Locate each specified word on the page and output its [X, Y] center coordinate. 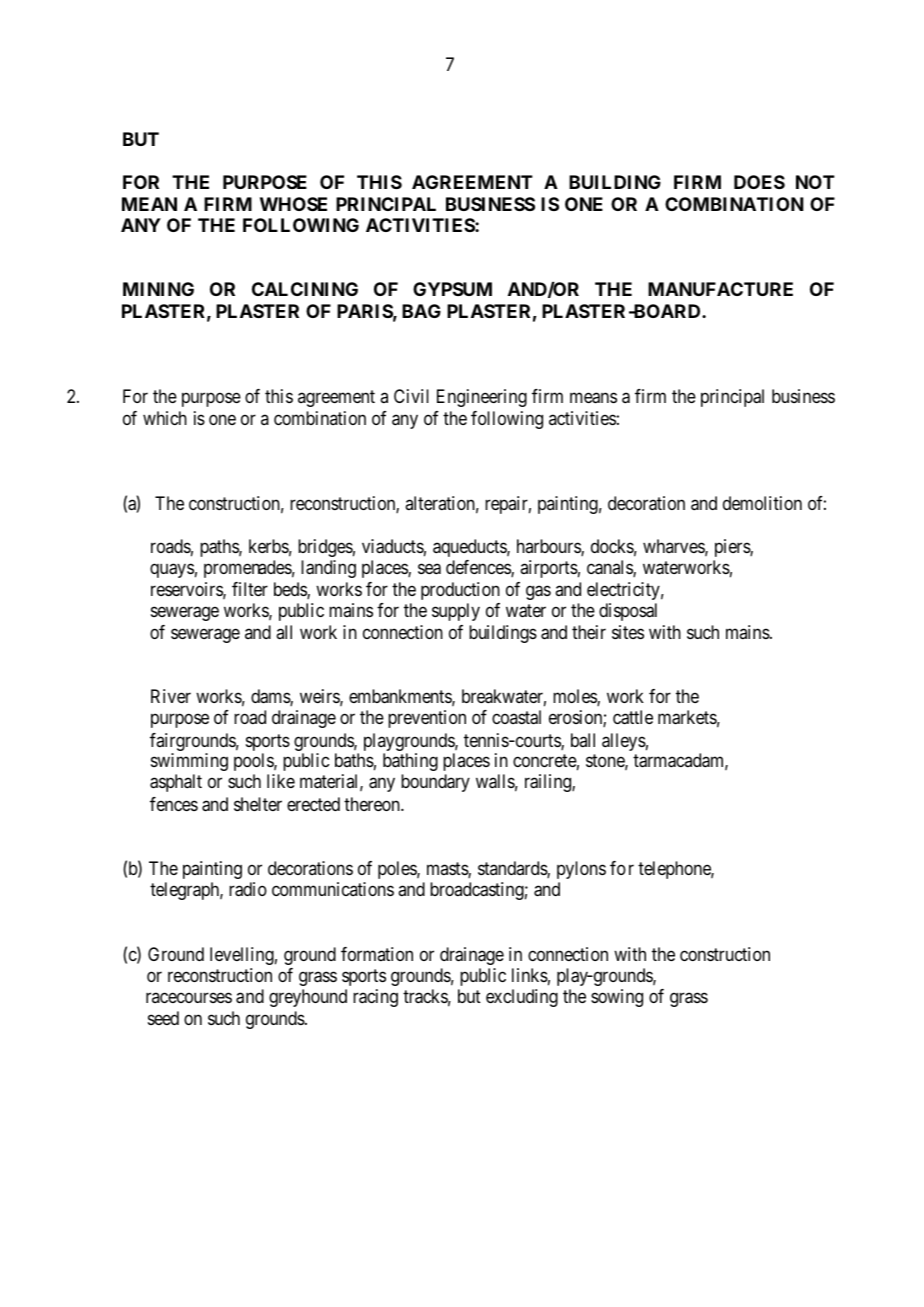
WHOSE [293, 204]
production [460, 591]
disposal [628, 612]
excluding [522, 998]
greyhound [308, 998]
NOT [815, 182]
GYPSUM [452, 289]
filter [250, 589]
